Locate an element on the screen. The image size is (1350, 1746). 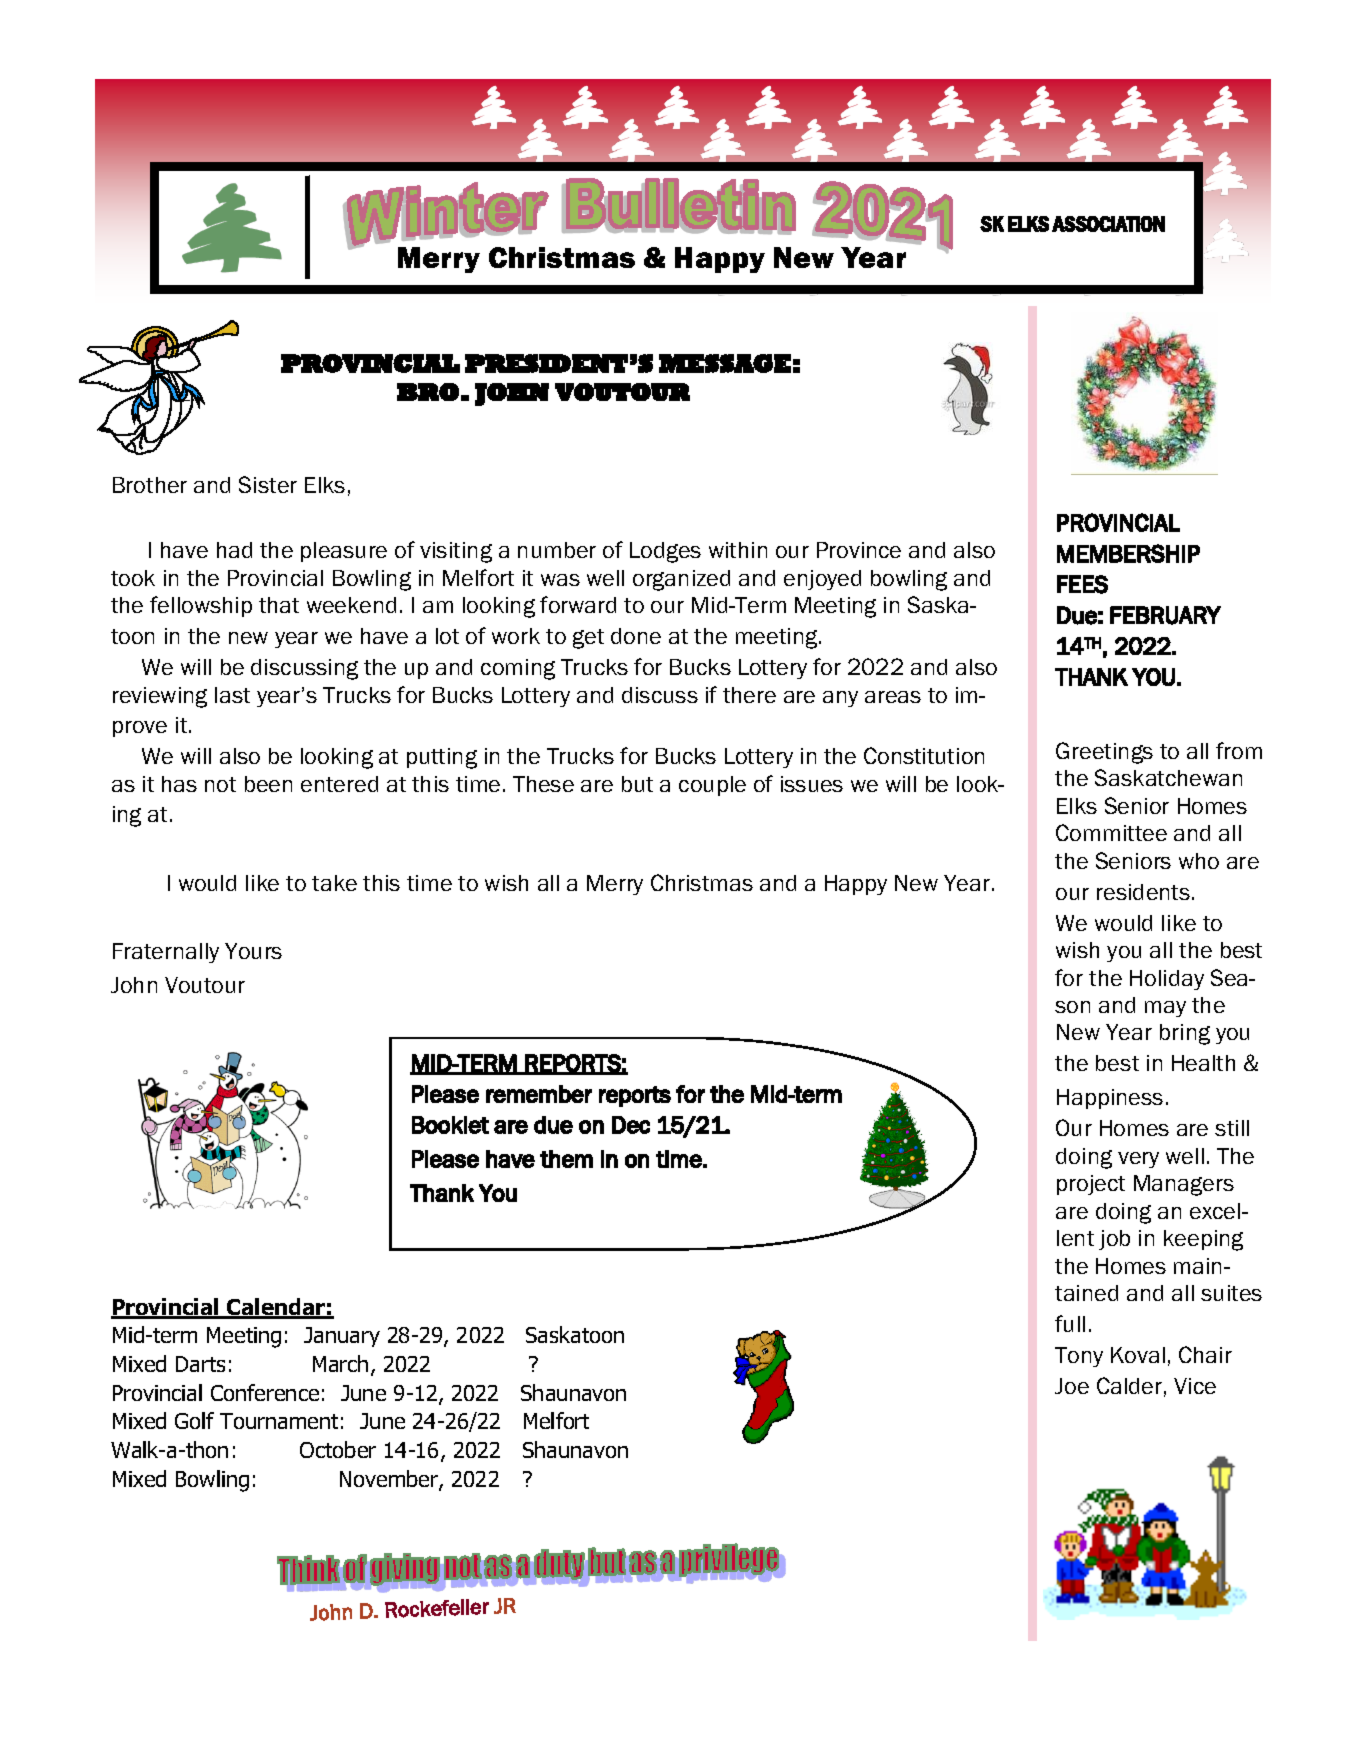
Tournament is located at coordinates (279, 1421).
